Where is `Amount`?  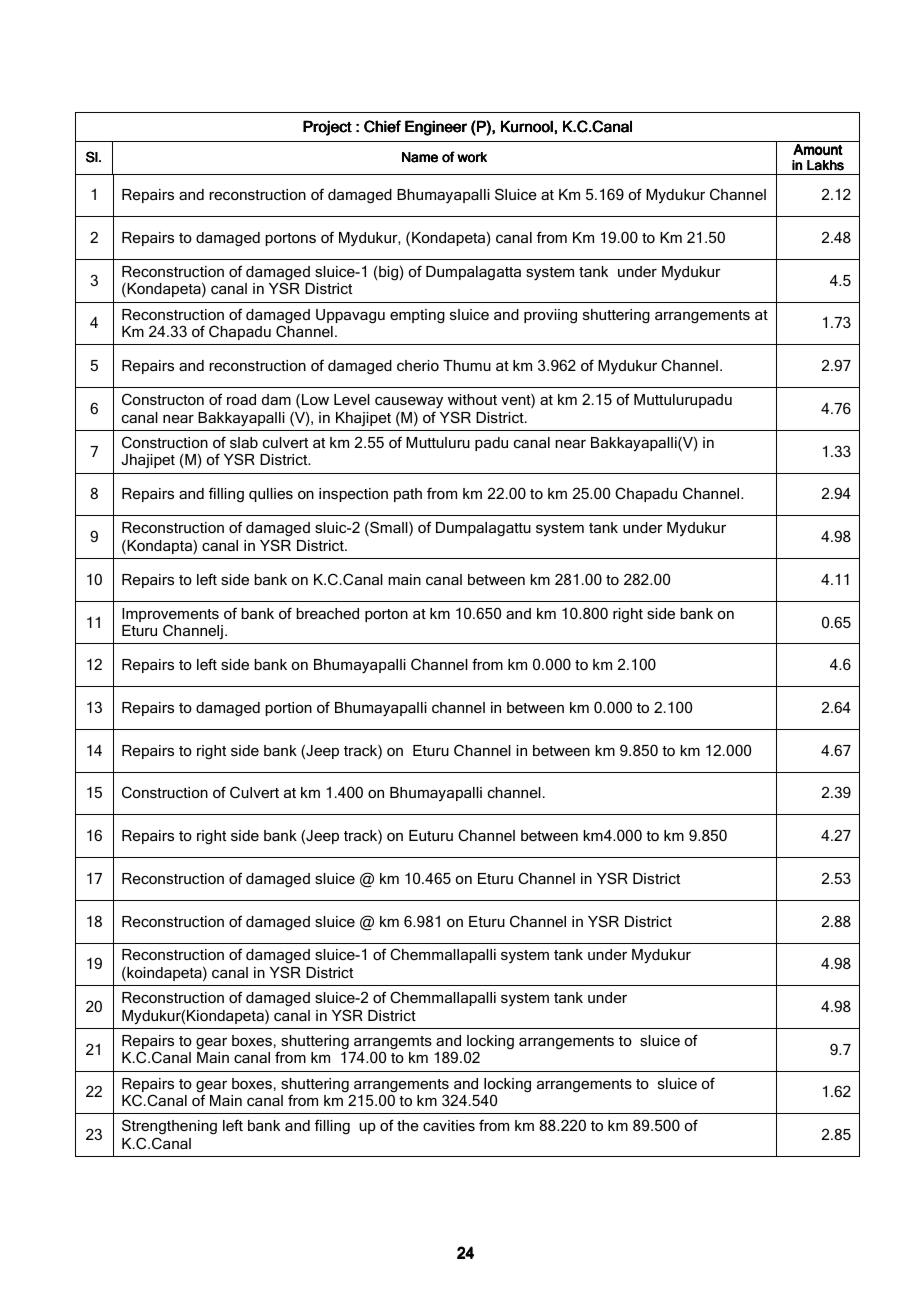
Amount is located at coordinates (818, 150).
